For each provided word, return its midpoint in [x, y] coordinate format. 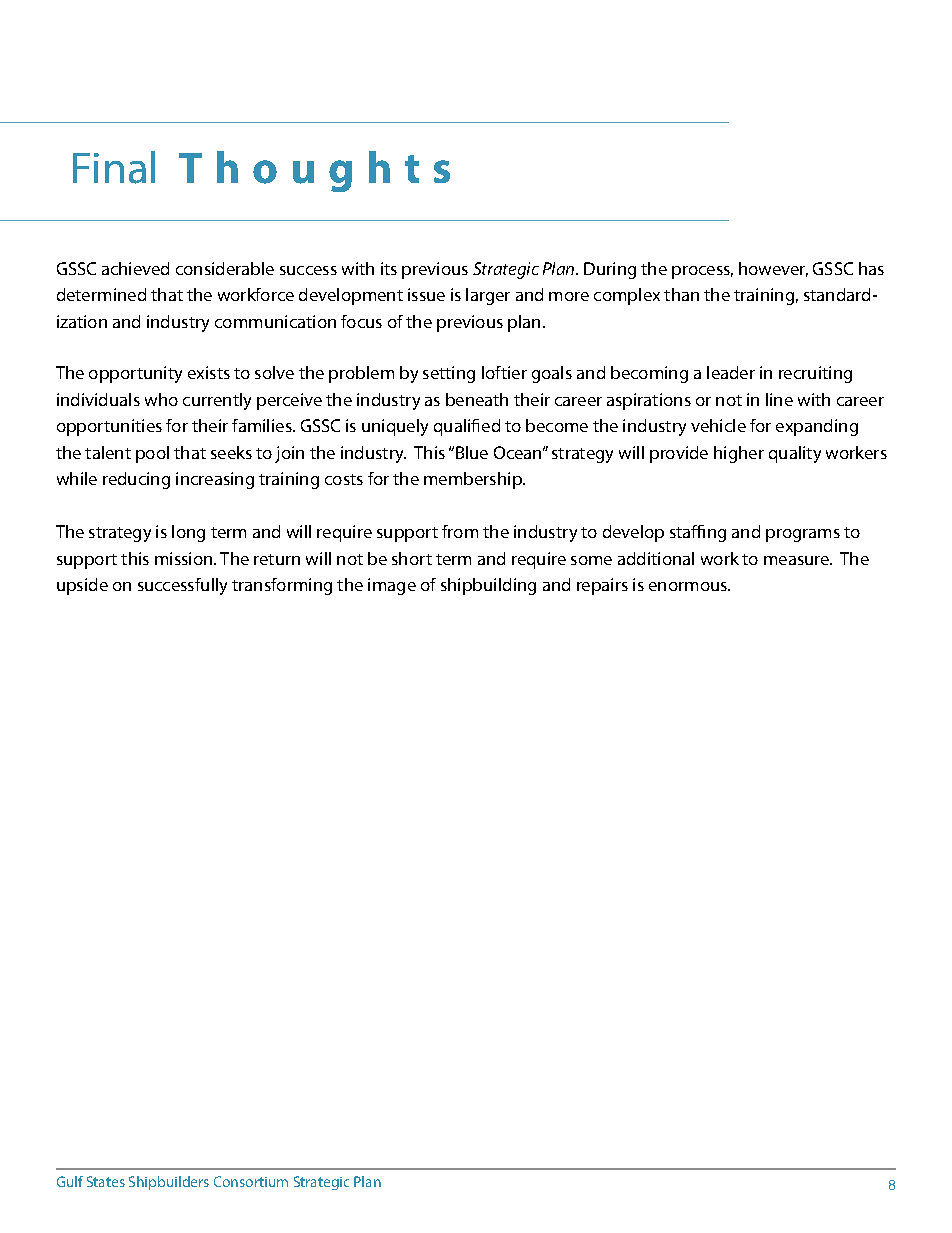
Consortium [251, 1181]
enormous [689, 586]
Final [114, 167]
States [106, 1181]
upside [82, 586]
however [773, 269]
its [389, 268]
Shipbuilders [169, 1183]
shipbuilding [488, 586]
